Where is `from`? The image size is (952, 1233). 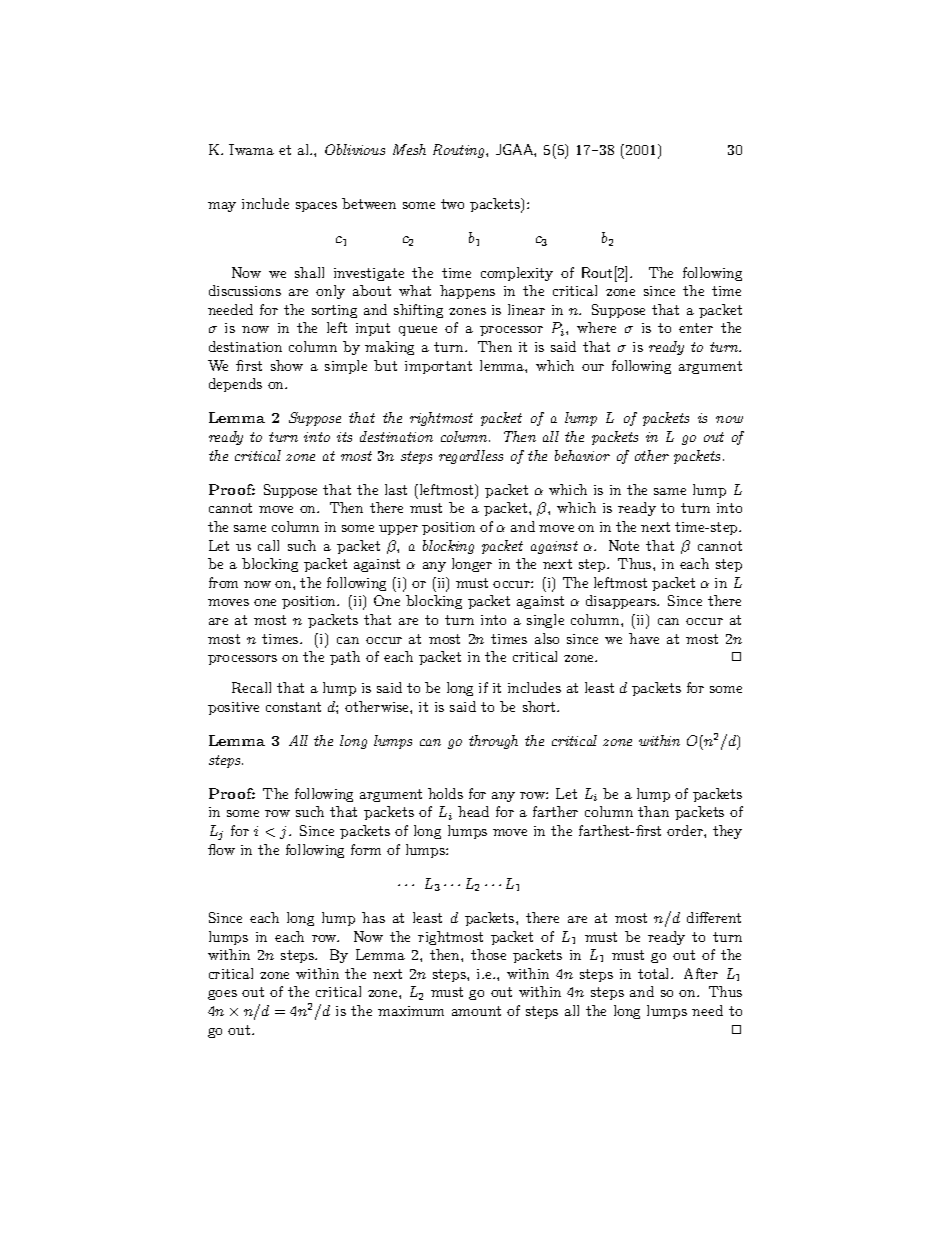
from is located at coordinates (223, 582).
